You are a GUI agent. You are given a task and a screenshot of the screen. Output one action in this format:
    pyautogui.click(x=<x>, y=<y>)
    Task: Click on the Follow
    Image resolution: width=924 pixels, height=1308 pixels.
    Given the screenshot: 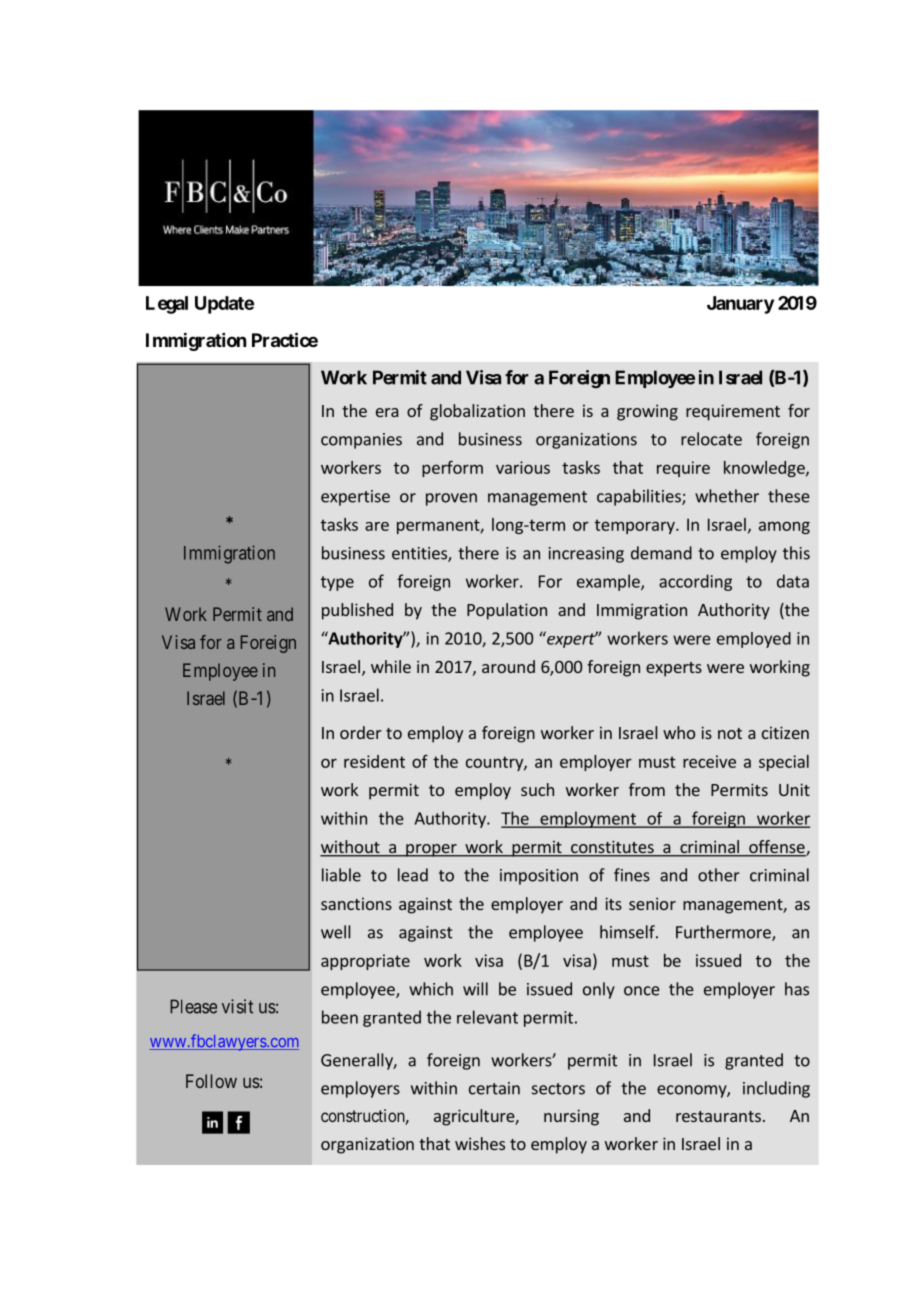 What is the action you would take?
    pyautogui.click(x=211, y=1081)
